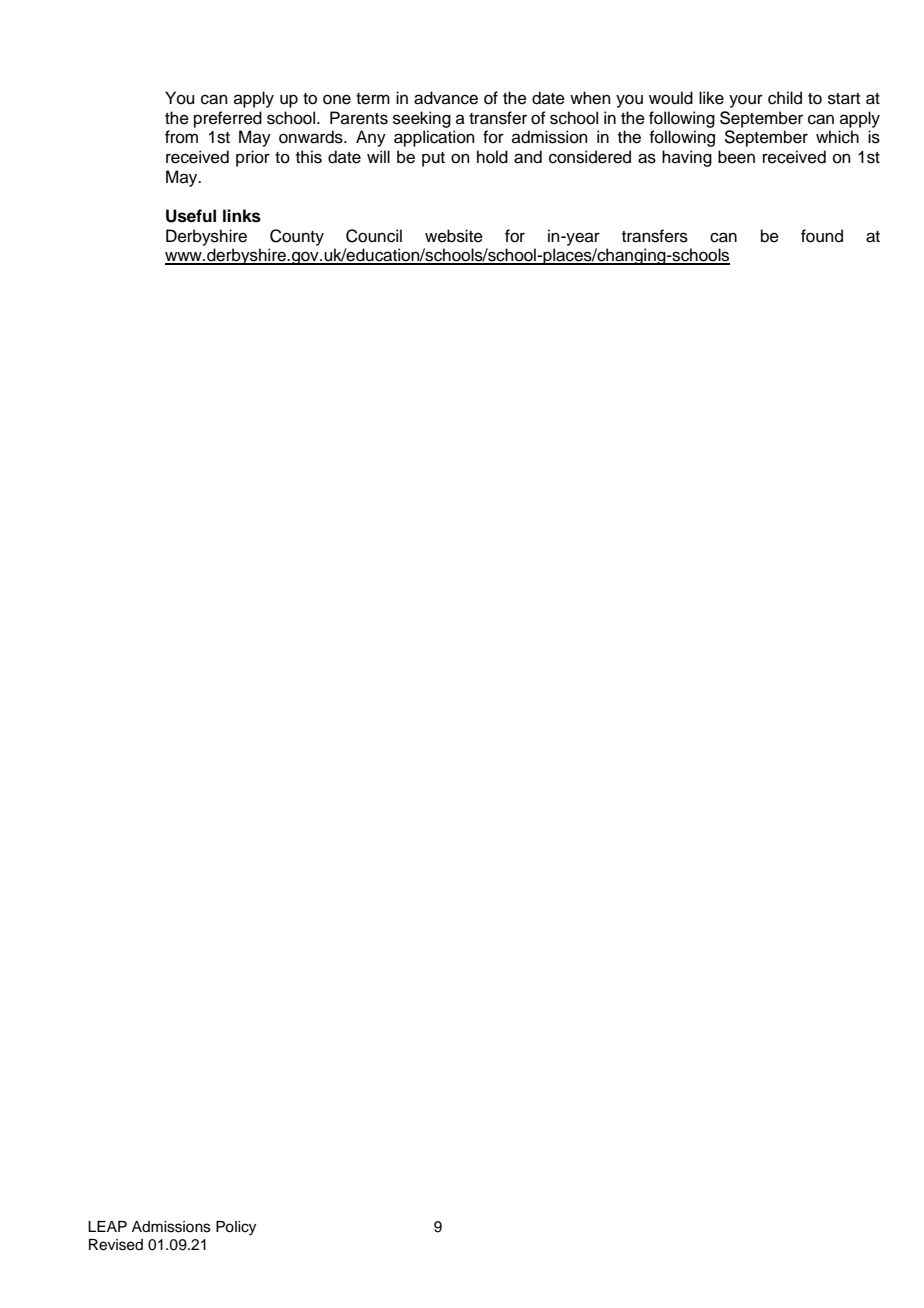 The height and width of the screenshot is (1308, 924). What do you see at coordinates (736, 157) in the screenshot?
I see `been` at bounding box center [736, 157].
